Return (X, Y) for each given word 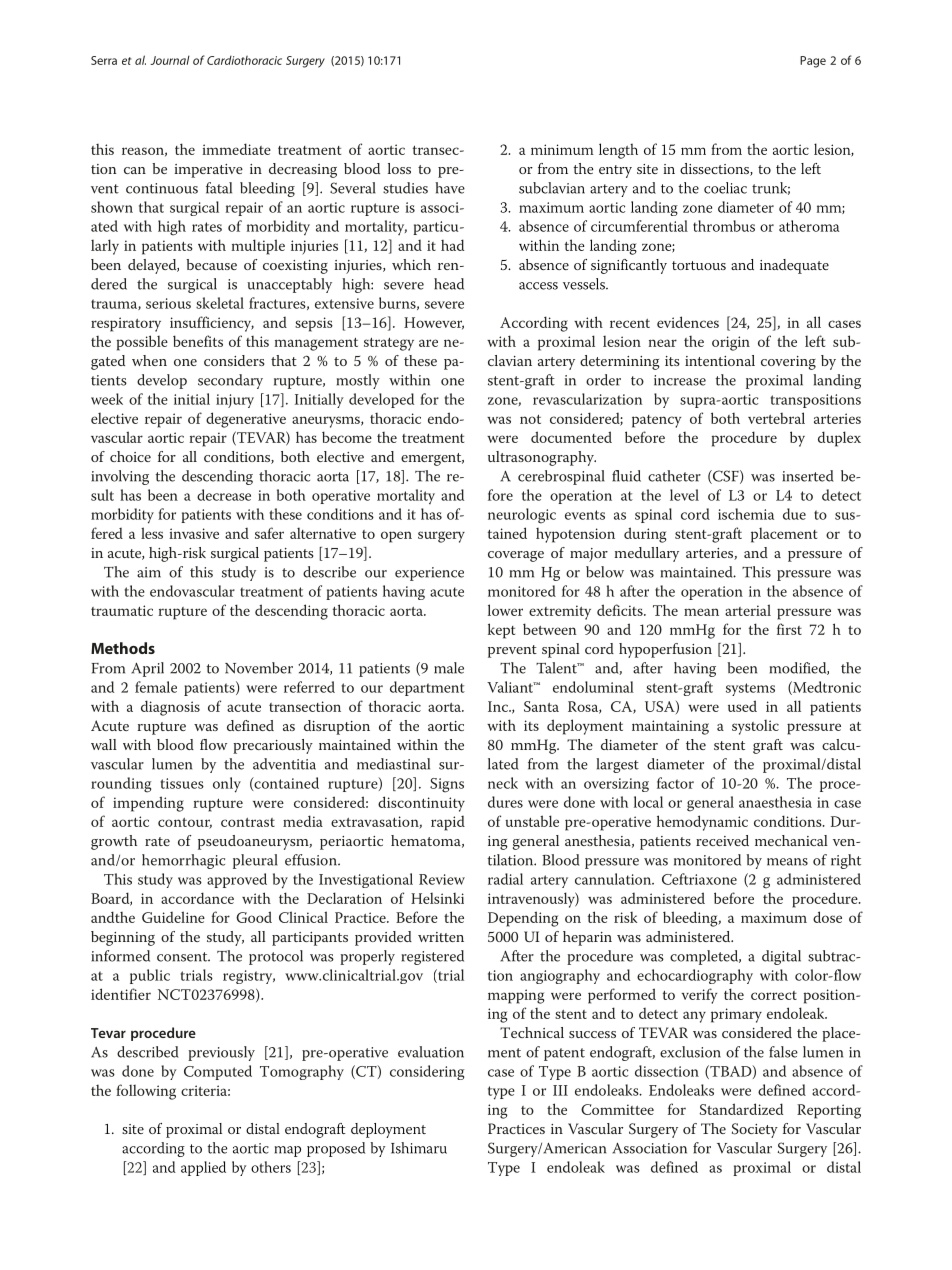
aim (149, 572)
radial (505, 879)
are (428, 343)
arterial (748, 610)
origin (731, 343)
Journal (170, 60)
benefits (198, 341)
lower (505, 610)
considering (427, 1072)
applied (203, 1168)
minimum (562, 149)
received (722, 840)
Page (813, 62)
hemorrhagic (183, 861)
